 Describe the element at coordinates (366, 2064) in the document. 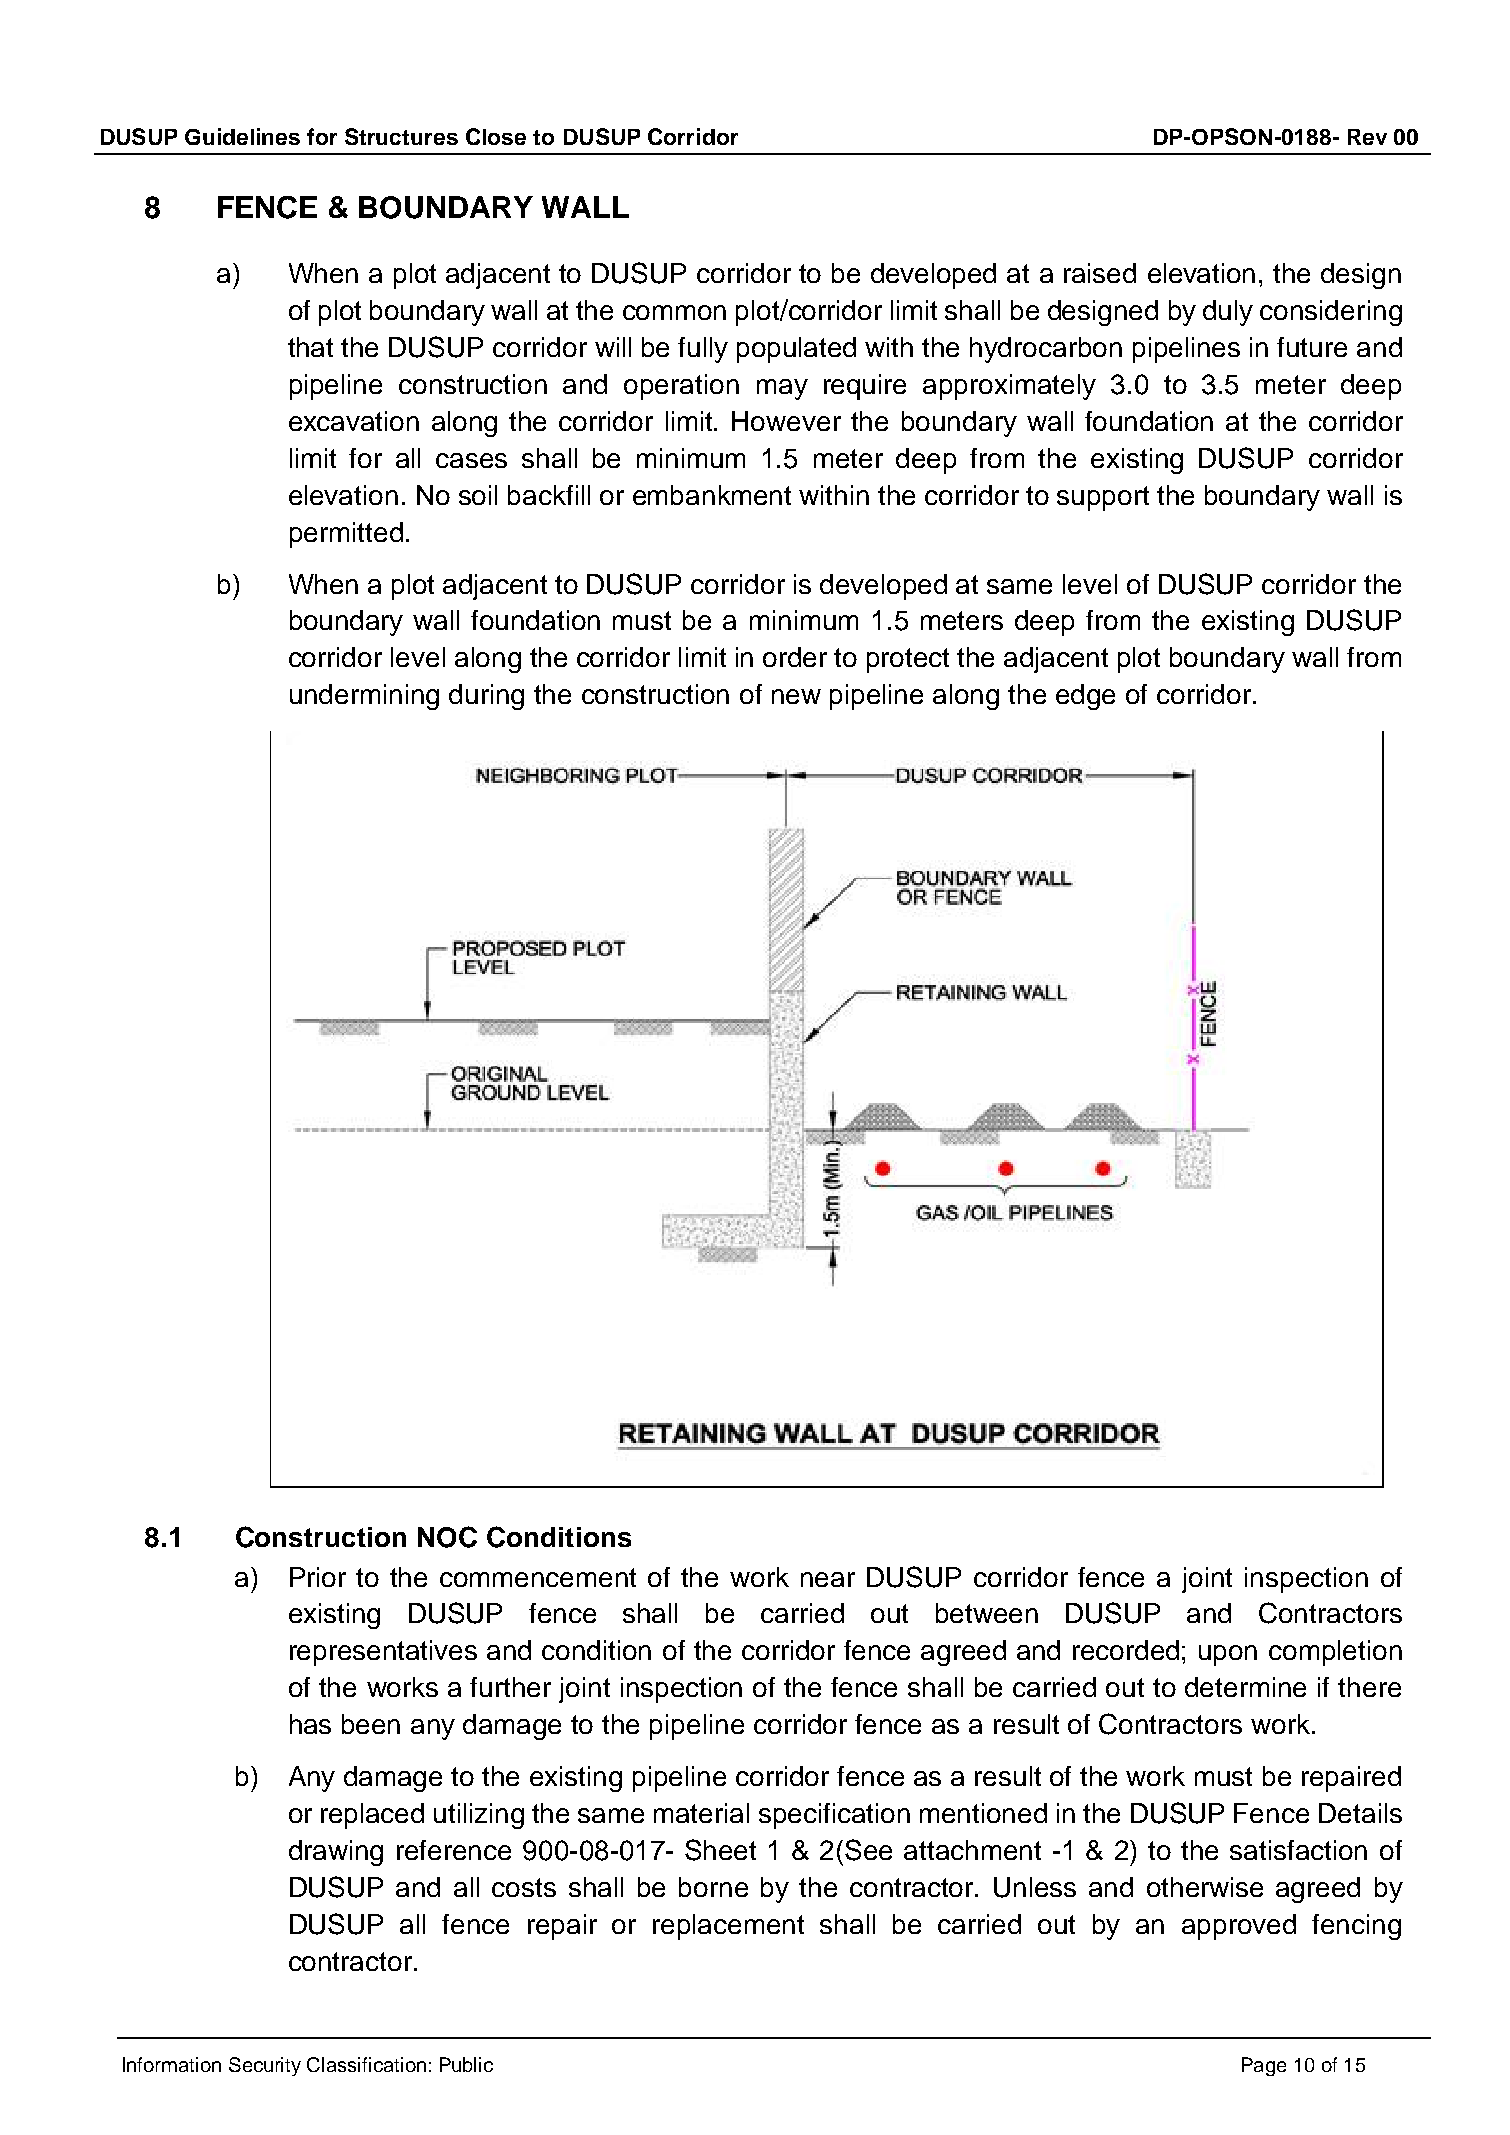

I see `Classification` at that location.
